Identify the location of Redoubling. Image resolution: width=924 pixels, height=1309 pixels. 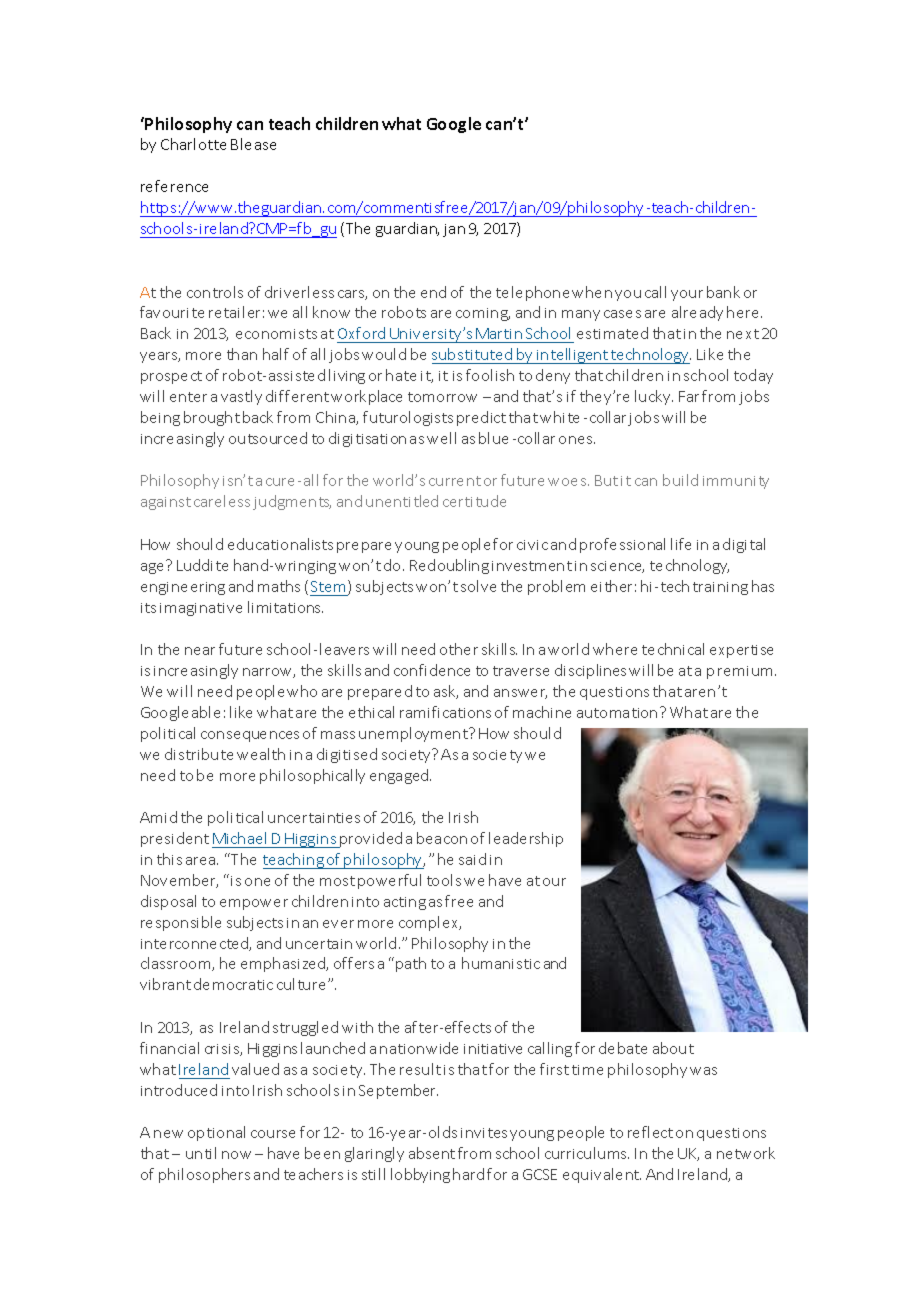
(449, 566).
